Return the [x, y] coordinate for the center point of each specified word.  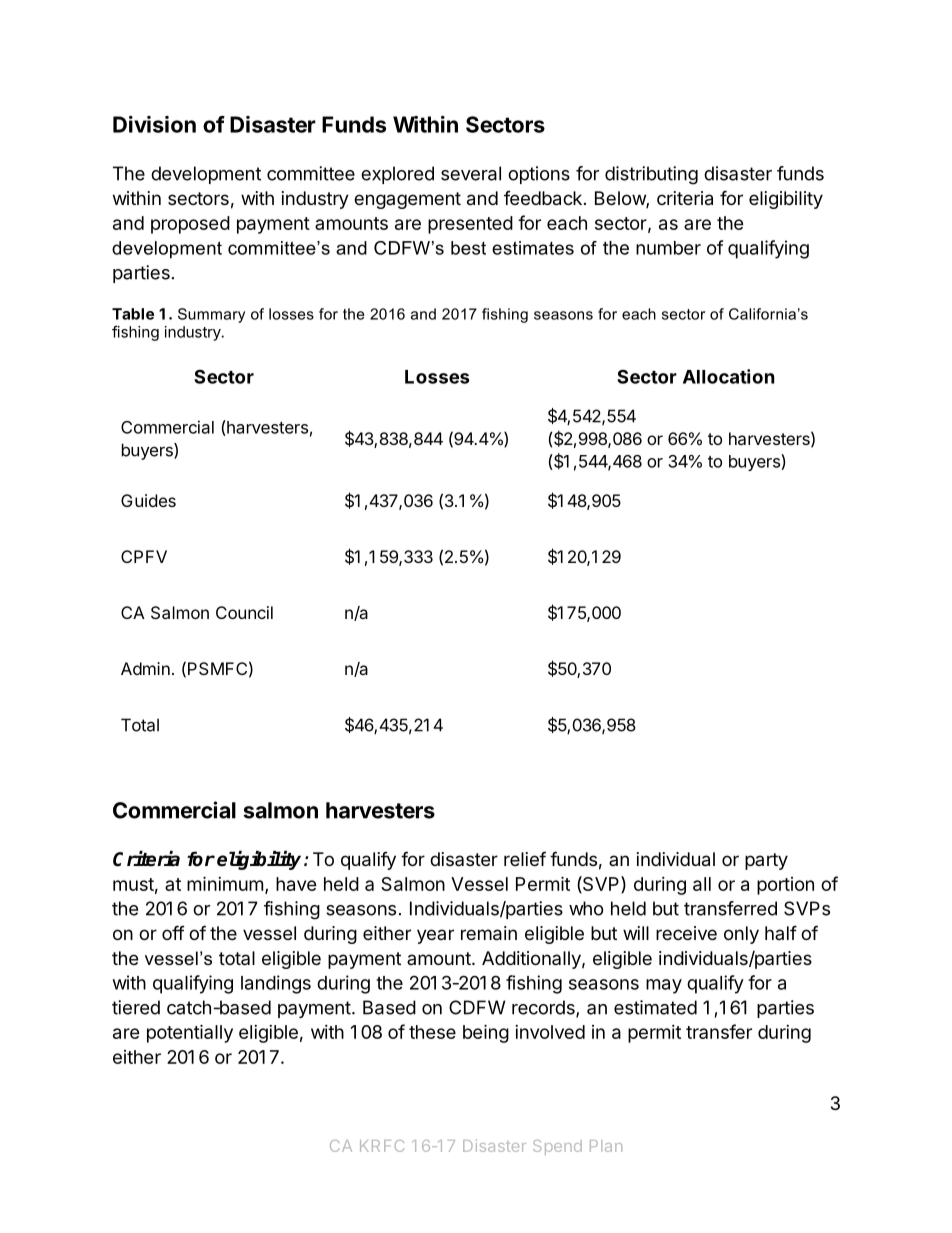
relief [525, 858]
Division [154, 124]
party [766, 861]
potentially [190, 1033]
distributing [651, 175]
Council [244, 612]
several [471, 173]
